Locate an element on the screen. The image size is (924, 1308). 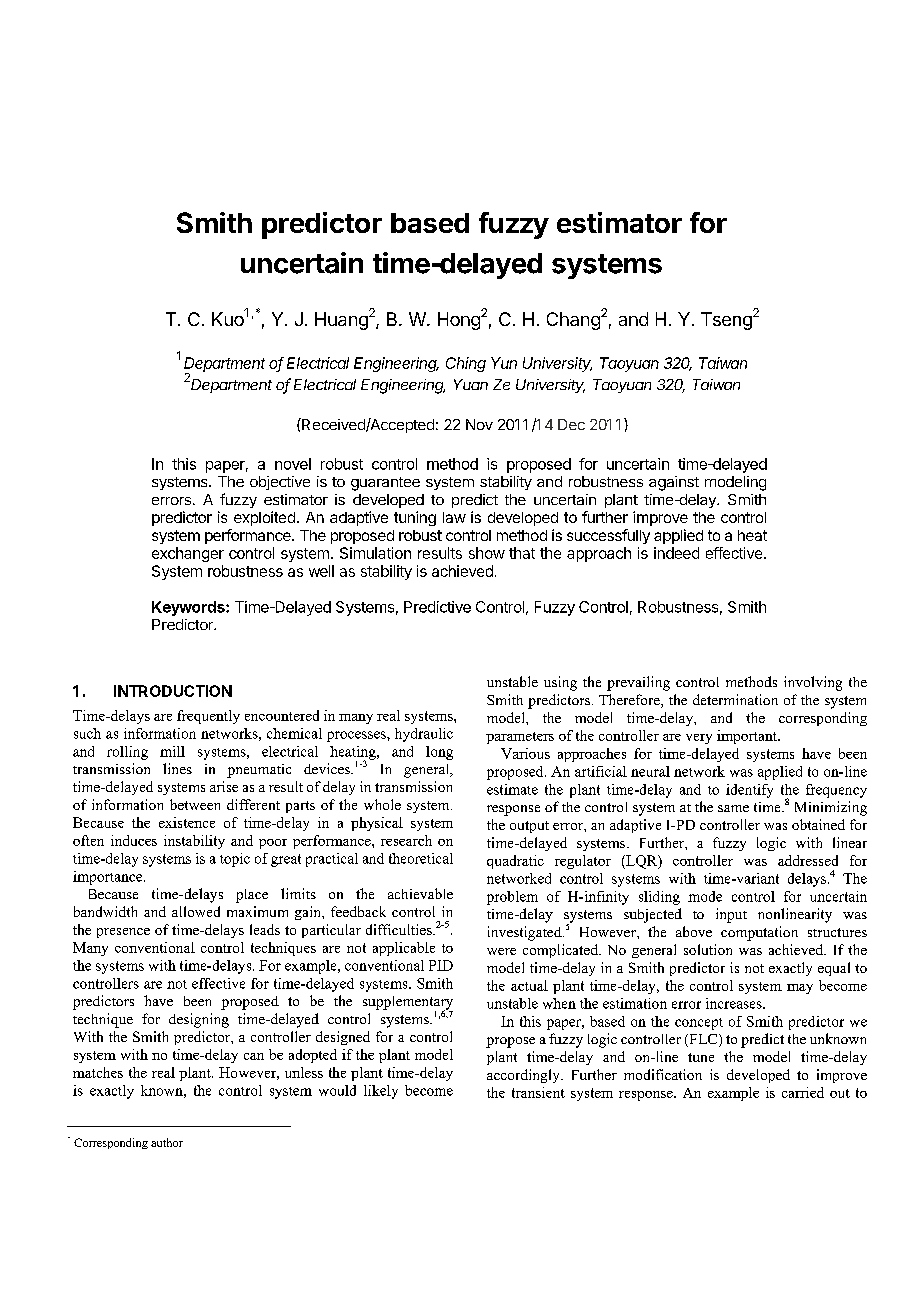
important is located at coordinates (748, 737).
